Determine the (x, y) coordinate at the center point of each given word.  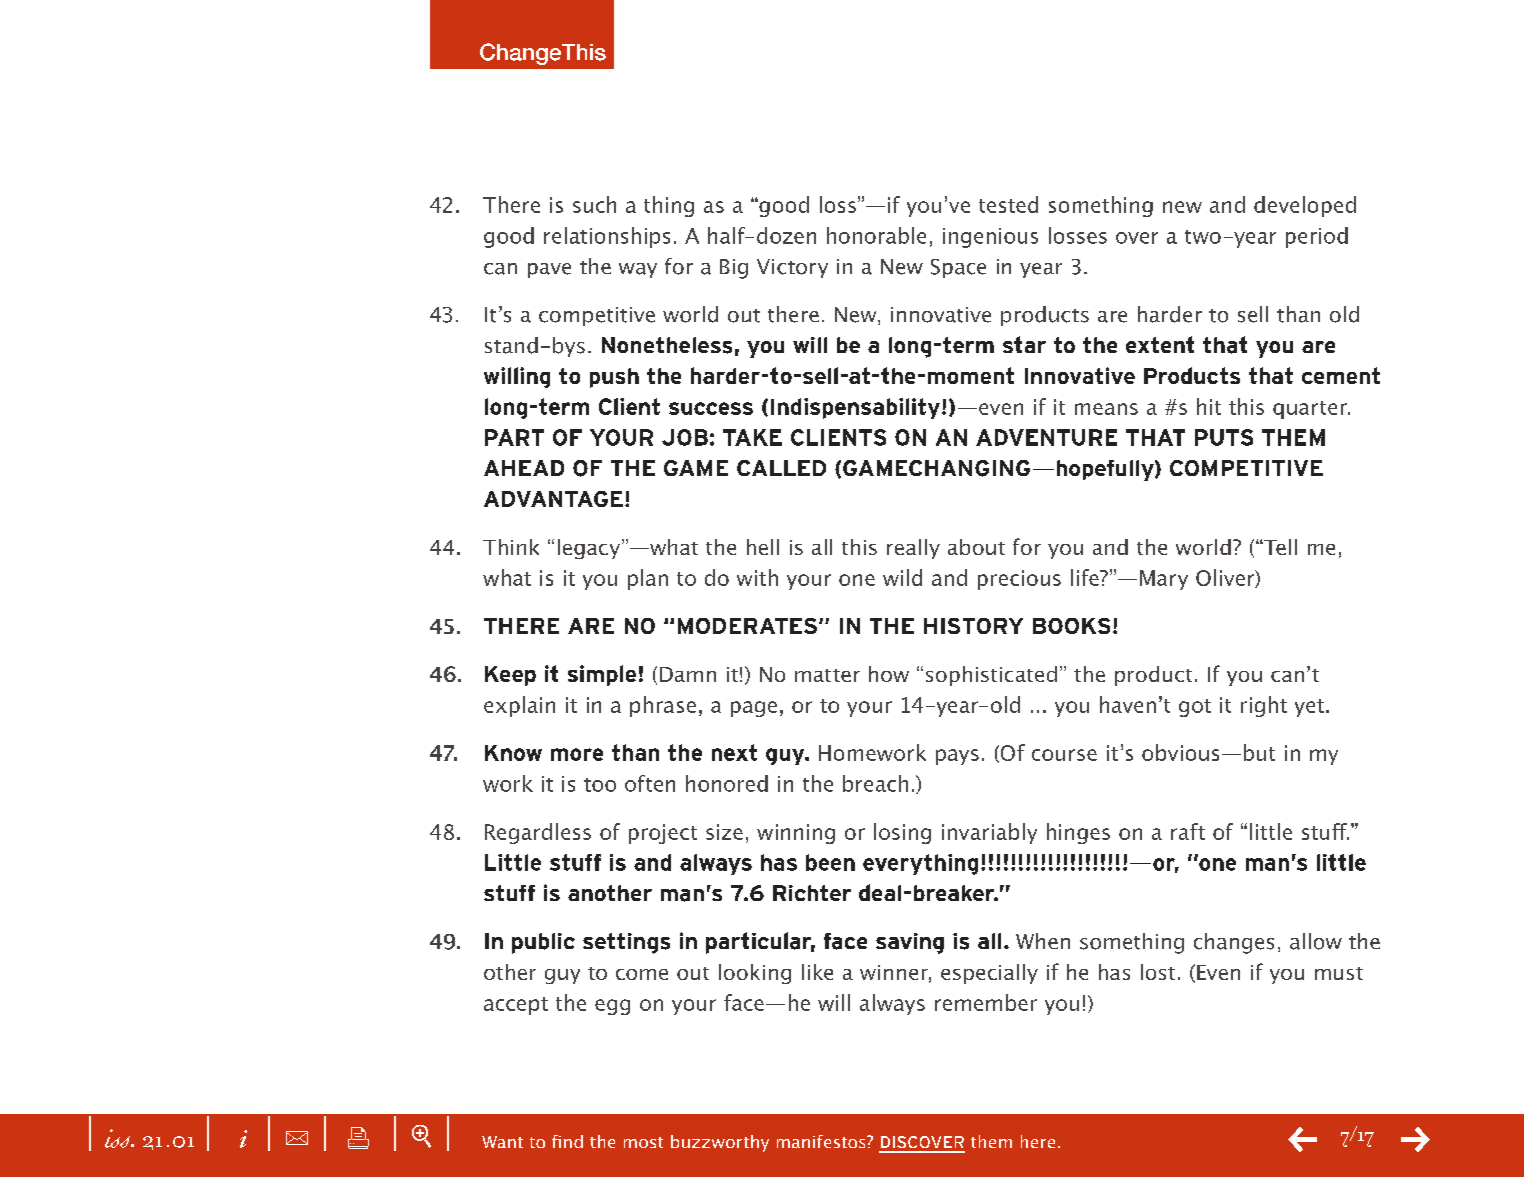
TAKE (752, 437)
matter (827, 675)
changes (1234, 943)
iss (118, 1138)
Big (734, 269)
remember (986, 1002)
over (1137, 238)
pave (549, 270)
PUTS (1224, 437)
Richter (812, 893)
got (1195, 708)
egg (612, 1007)
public (543, 943)
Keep (510, 676)
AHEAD (524, 468)
